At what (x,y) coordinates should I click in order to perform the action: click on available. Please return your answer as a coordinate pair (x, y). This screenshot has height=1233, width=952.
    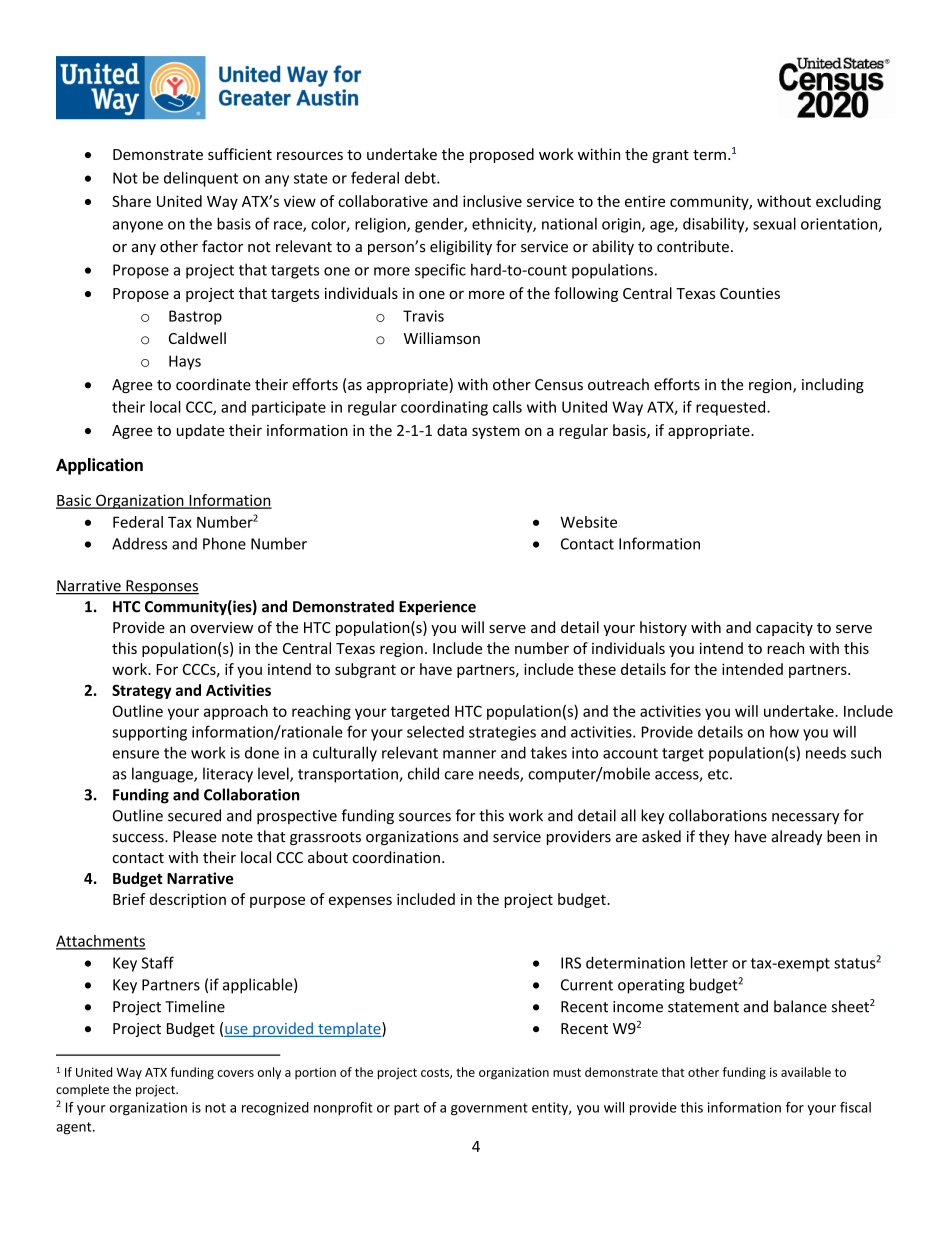
    Looking at the image, I should click on (806, 1072).
